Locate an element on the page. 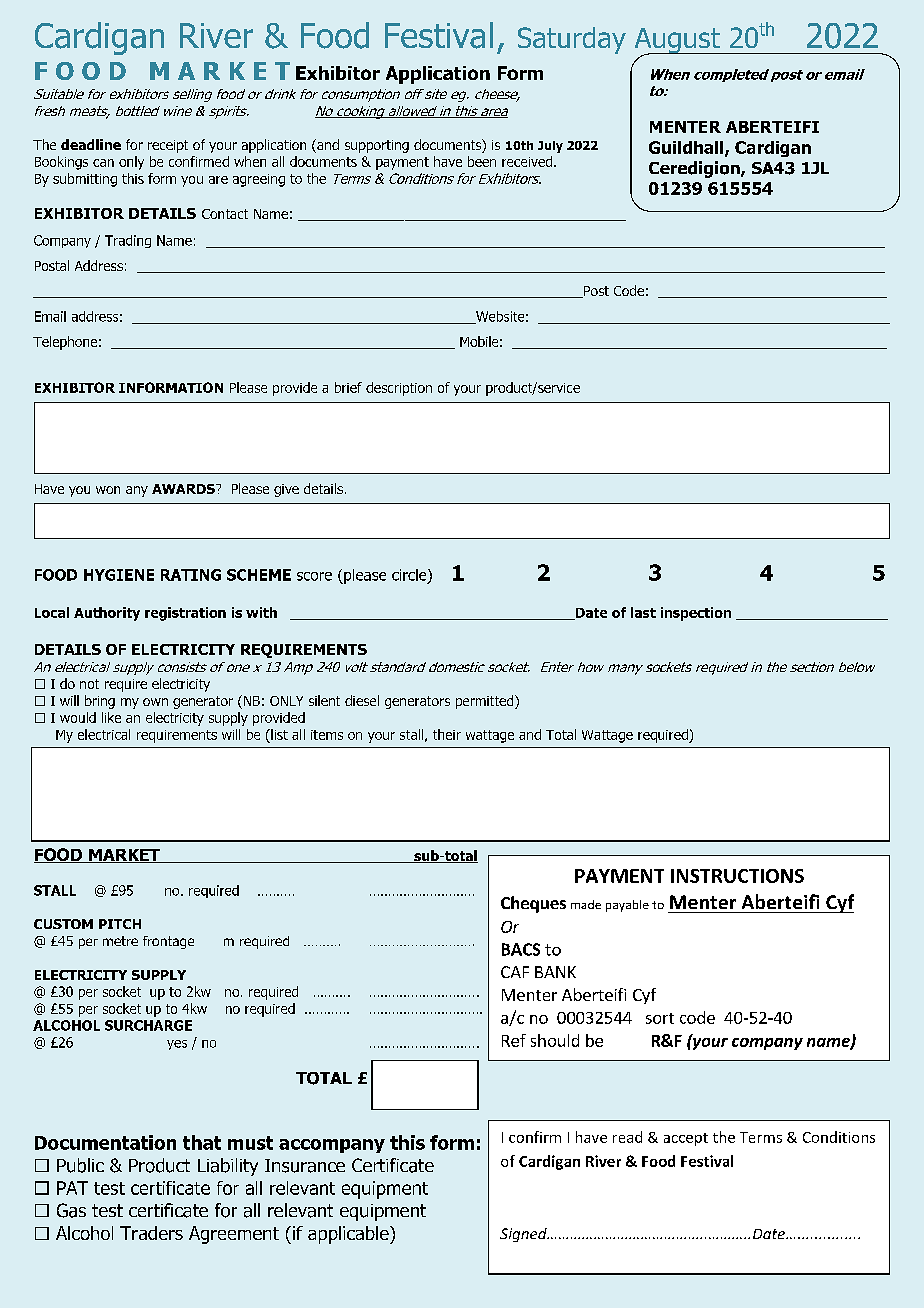 The image size is (924, 1308). PITCH is located at coordinates (120, 924).
